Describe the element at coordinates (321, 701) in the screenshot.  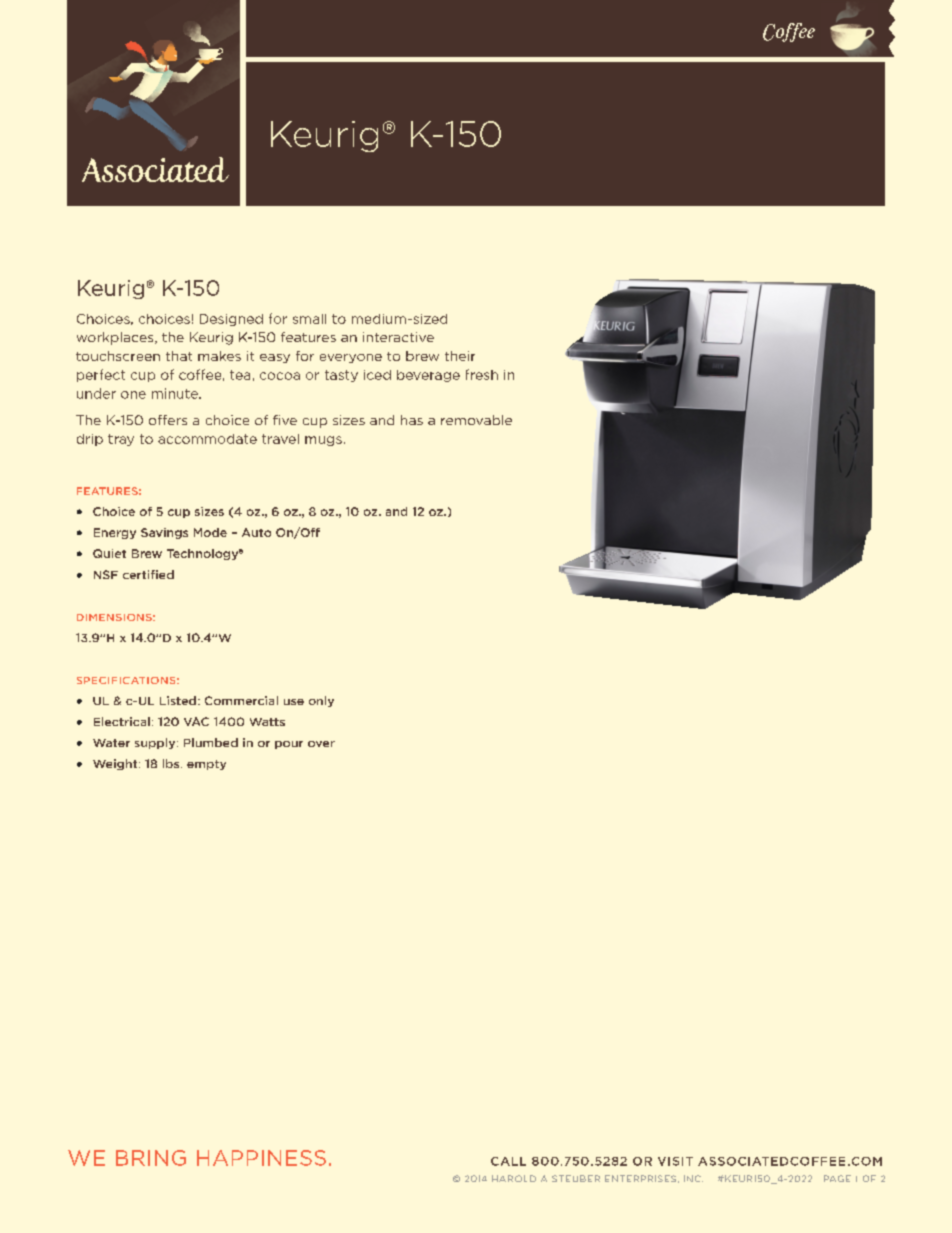
I see `only` at that location.
